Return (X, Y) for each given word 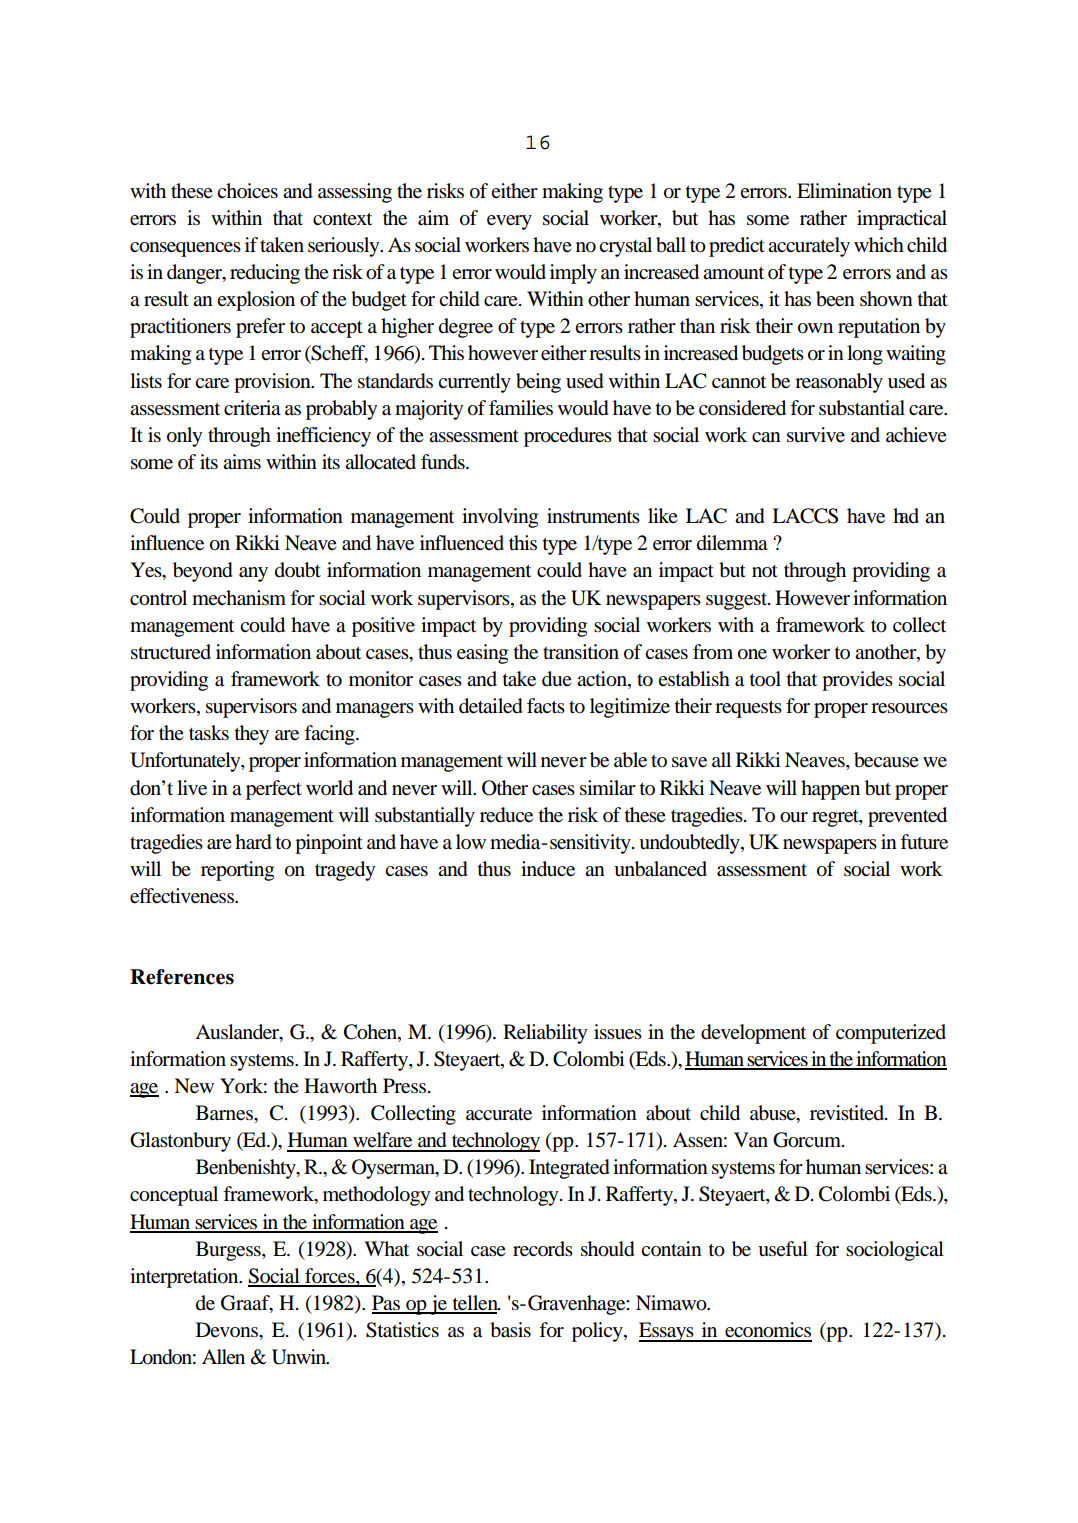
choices (247, 191)
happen (830, 790)
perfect (274, 790)
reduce (506, 815)
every (509, 222)
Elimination (844, 191)
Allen (223, 1356)
